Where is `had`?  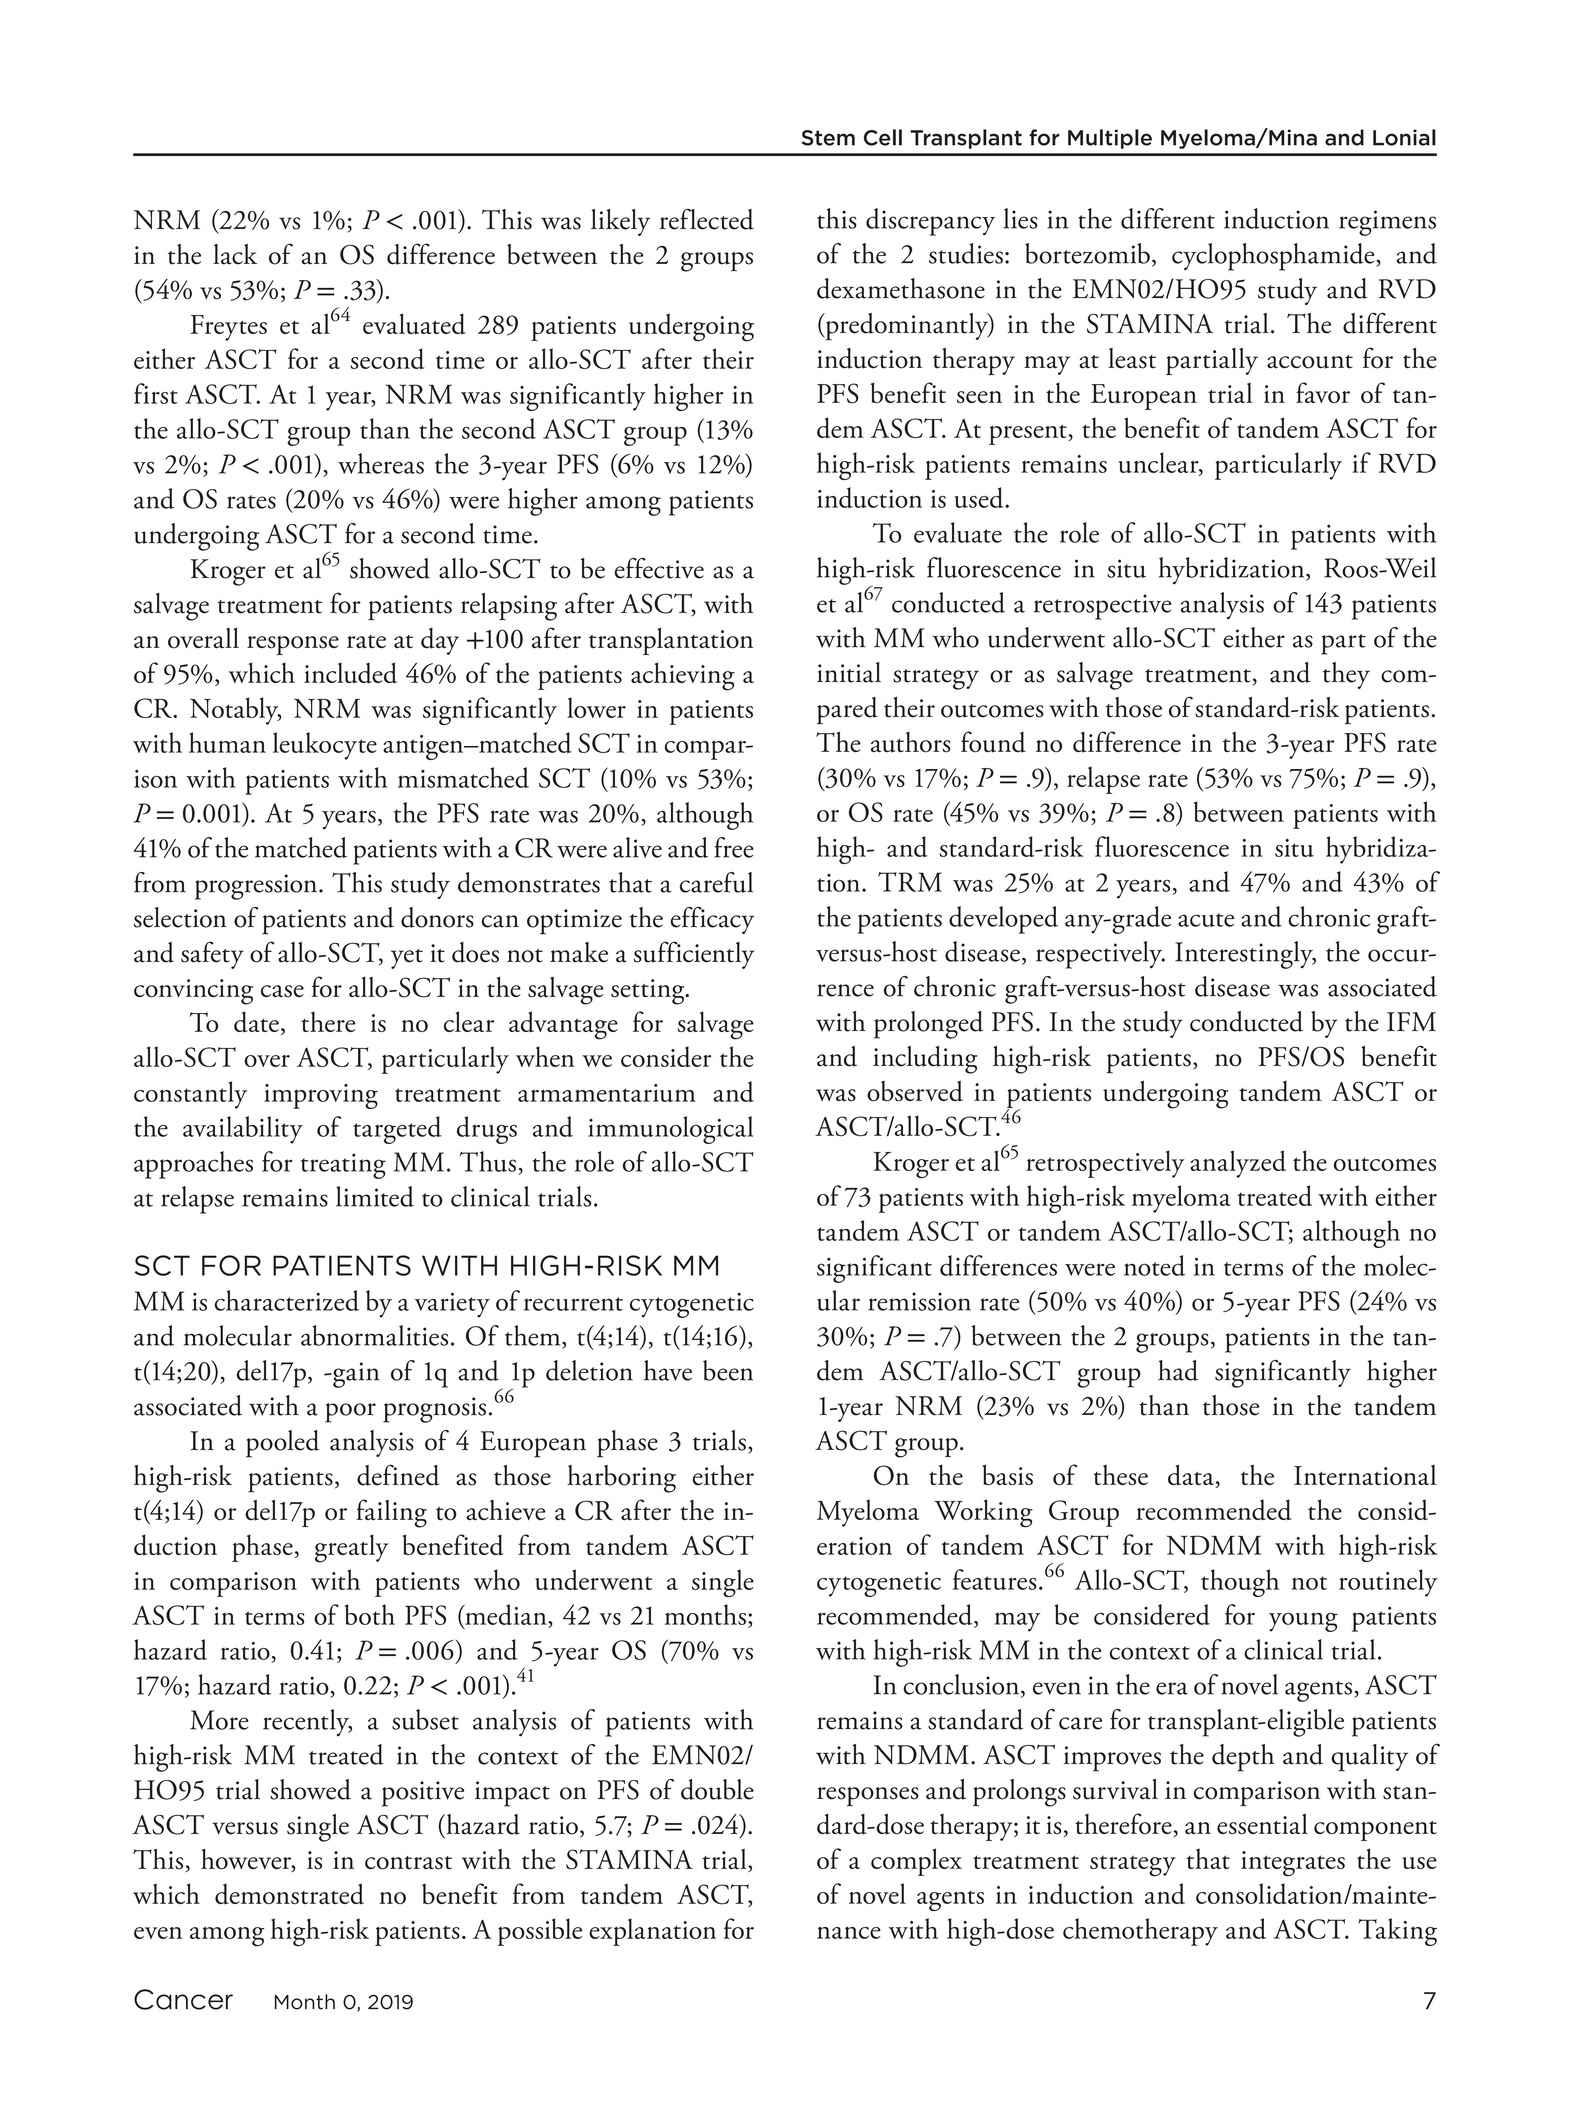
had is located at coordinates (1178, 1370).
